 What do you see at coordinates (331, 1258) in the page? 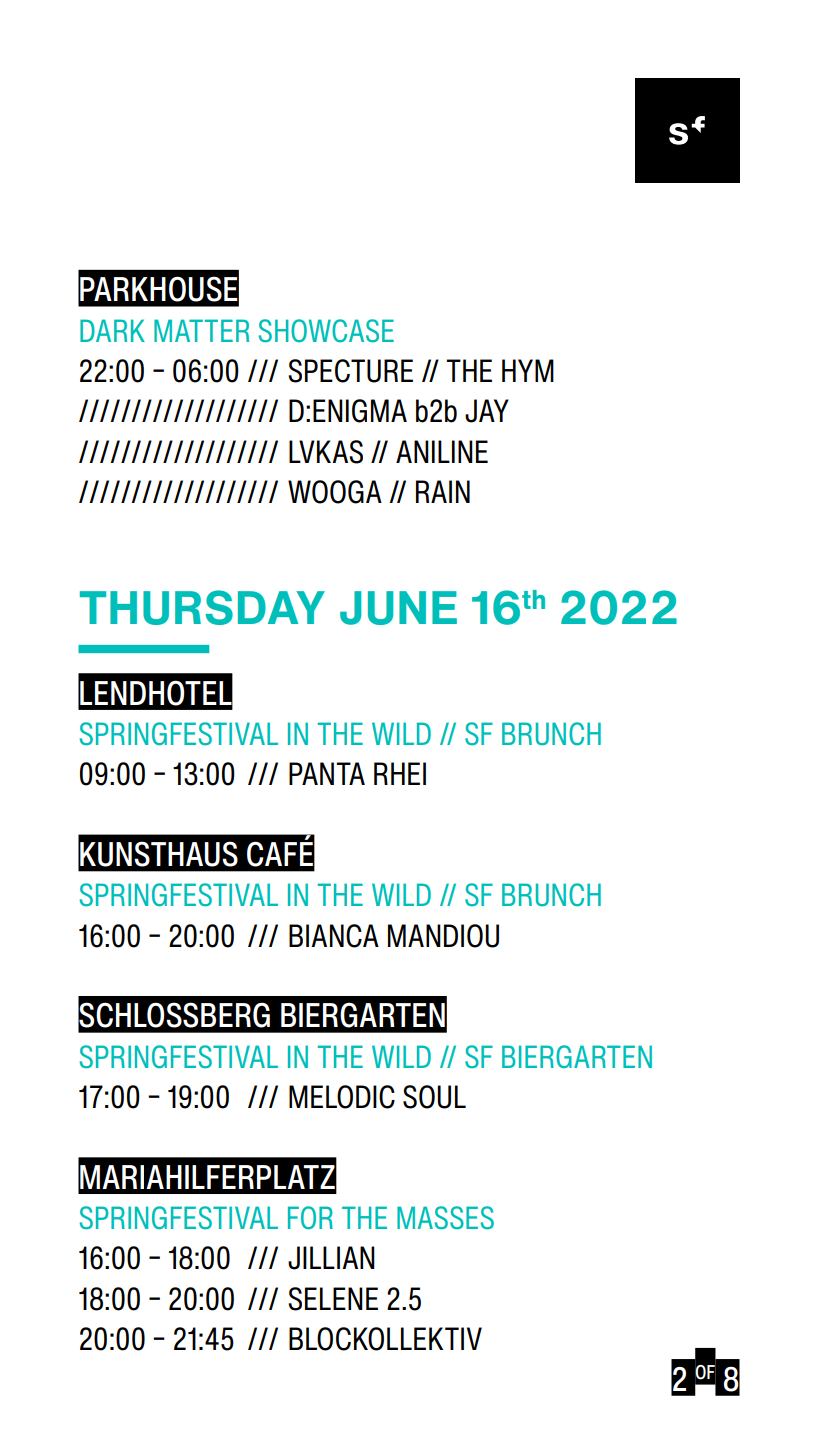
I see `JILLIAN` at bounding box center [331, 1258].
